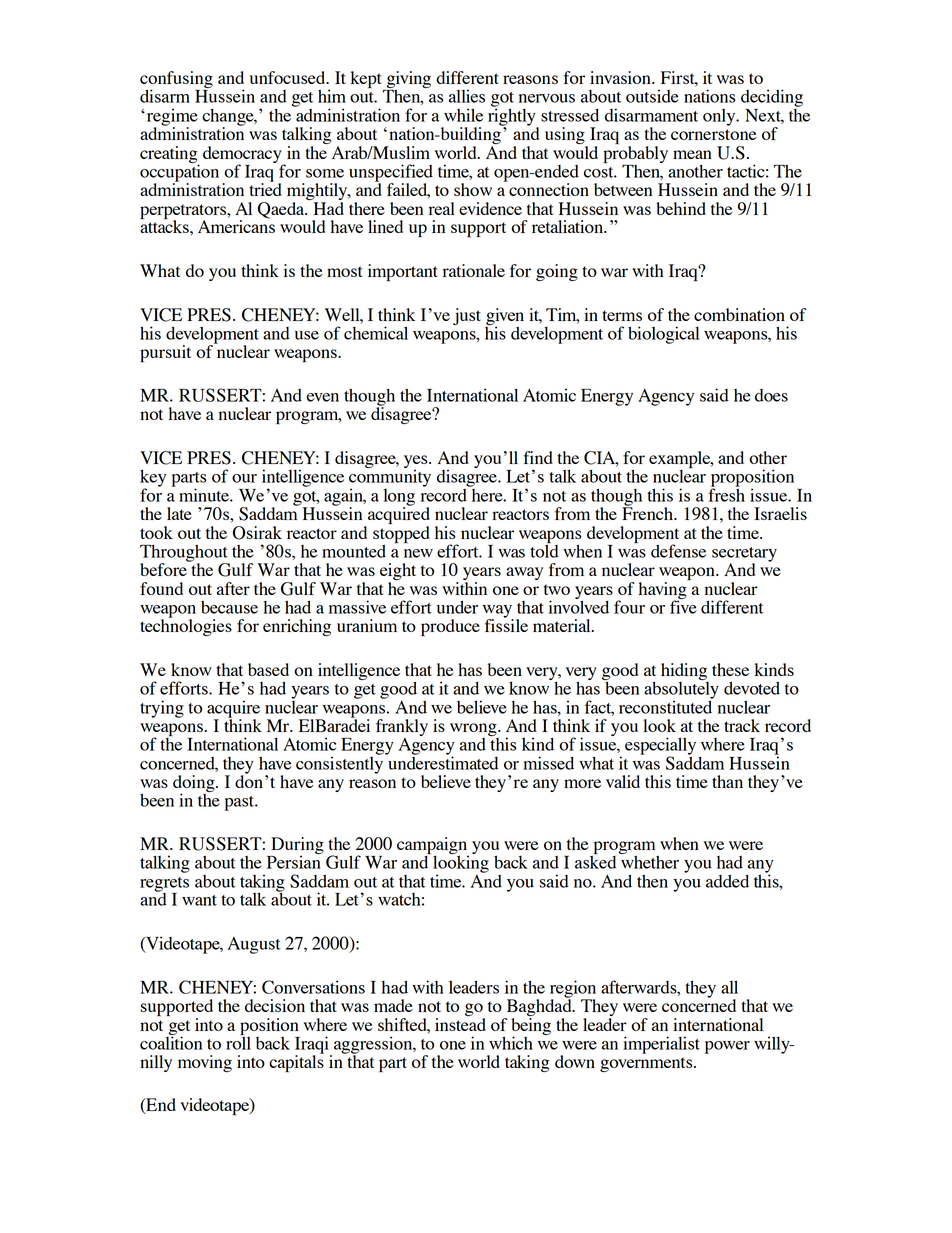 Image resolution: width=952 pixels, height=1233 pixels. Describe the element at coordinates (433, 847) in the screenshot. I see `campaign` at that location.
